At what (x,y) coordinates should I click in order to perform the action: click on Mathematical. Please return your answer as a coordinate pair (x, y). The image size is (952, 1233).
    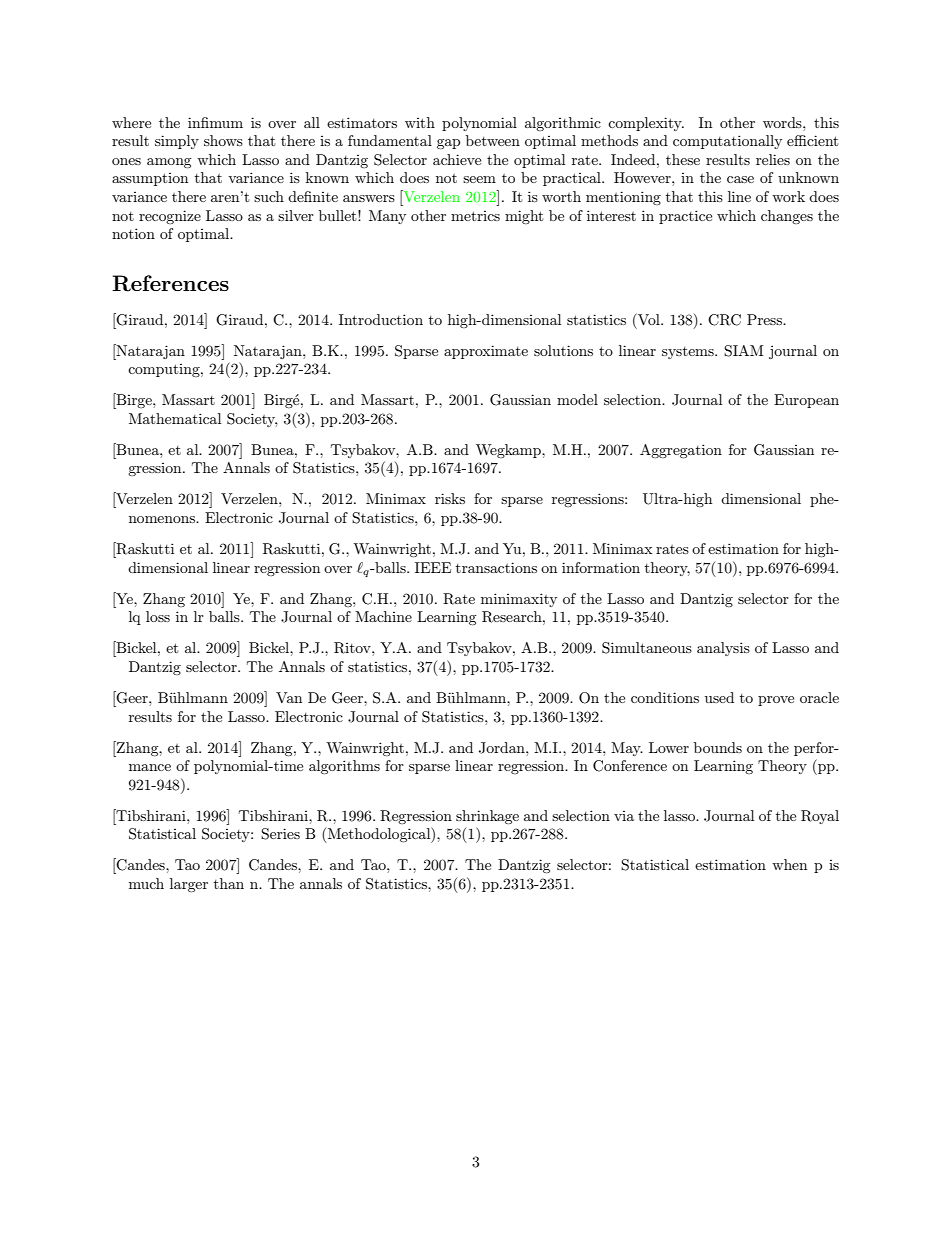
    Looking at the image, I should click on (175, 418).
